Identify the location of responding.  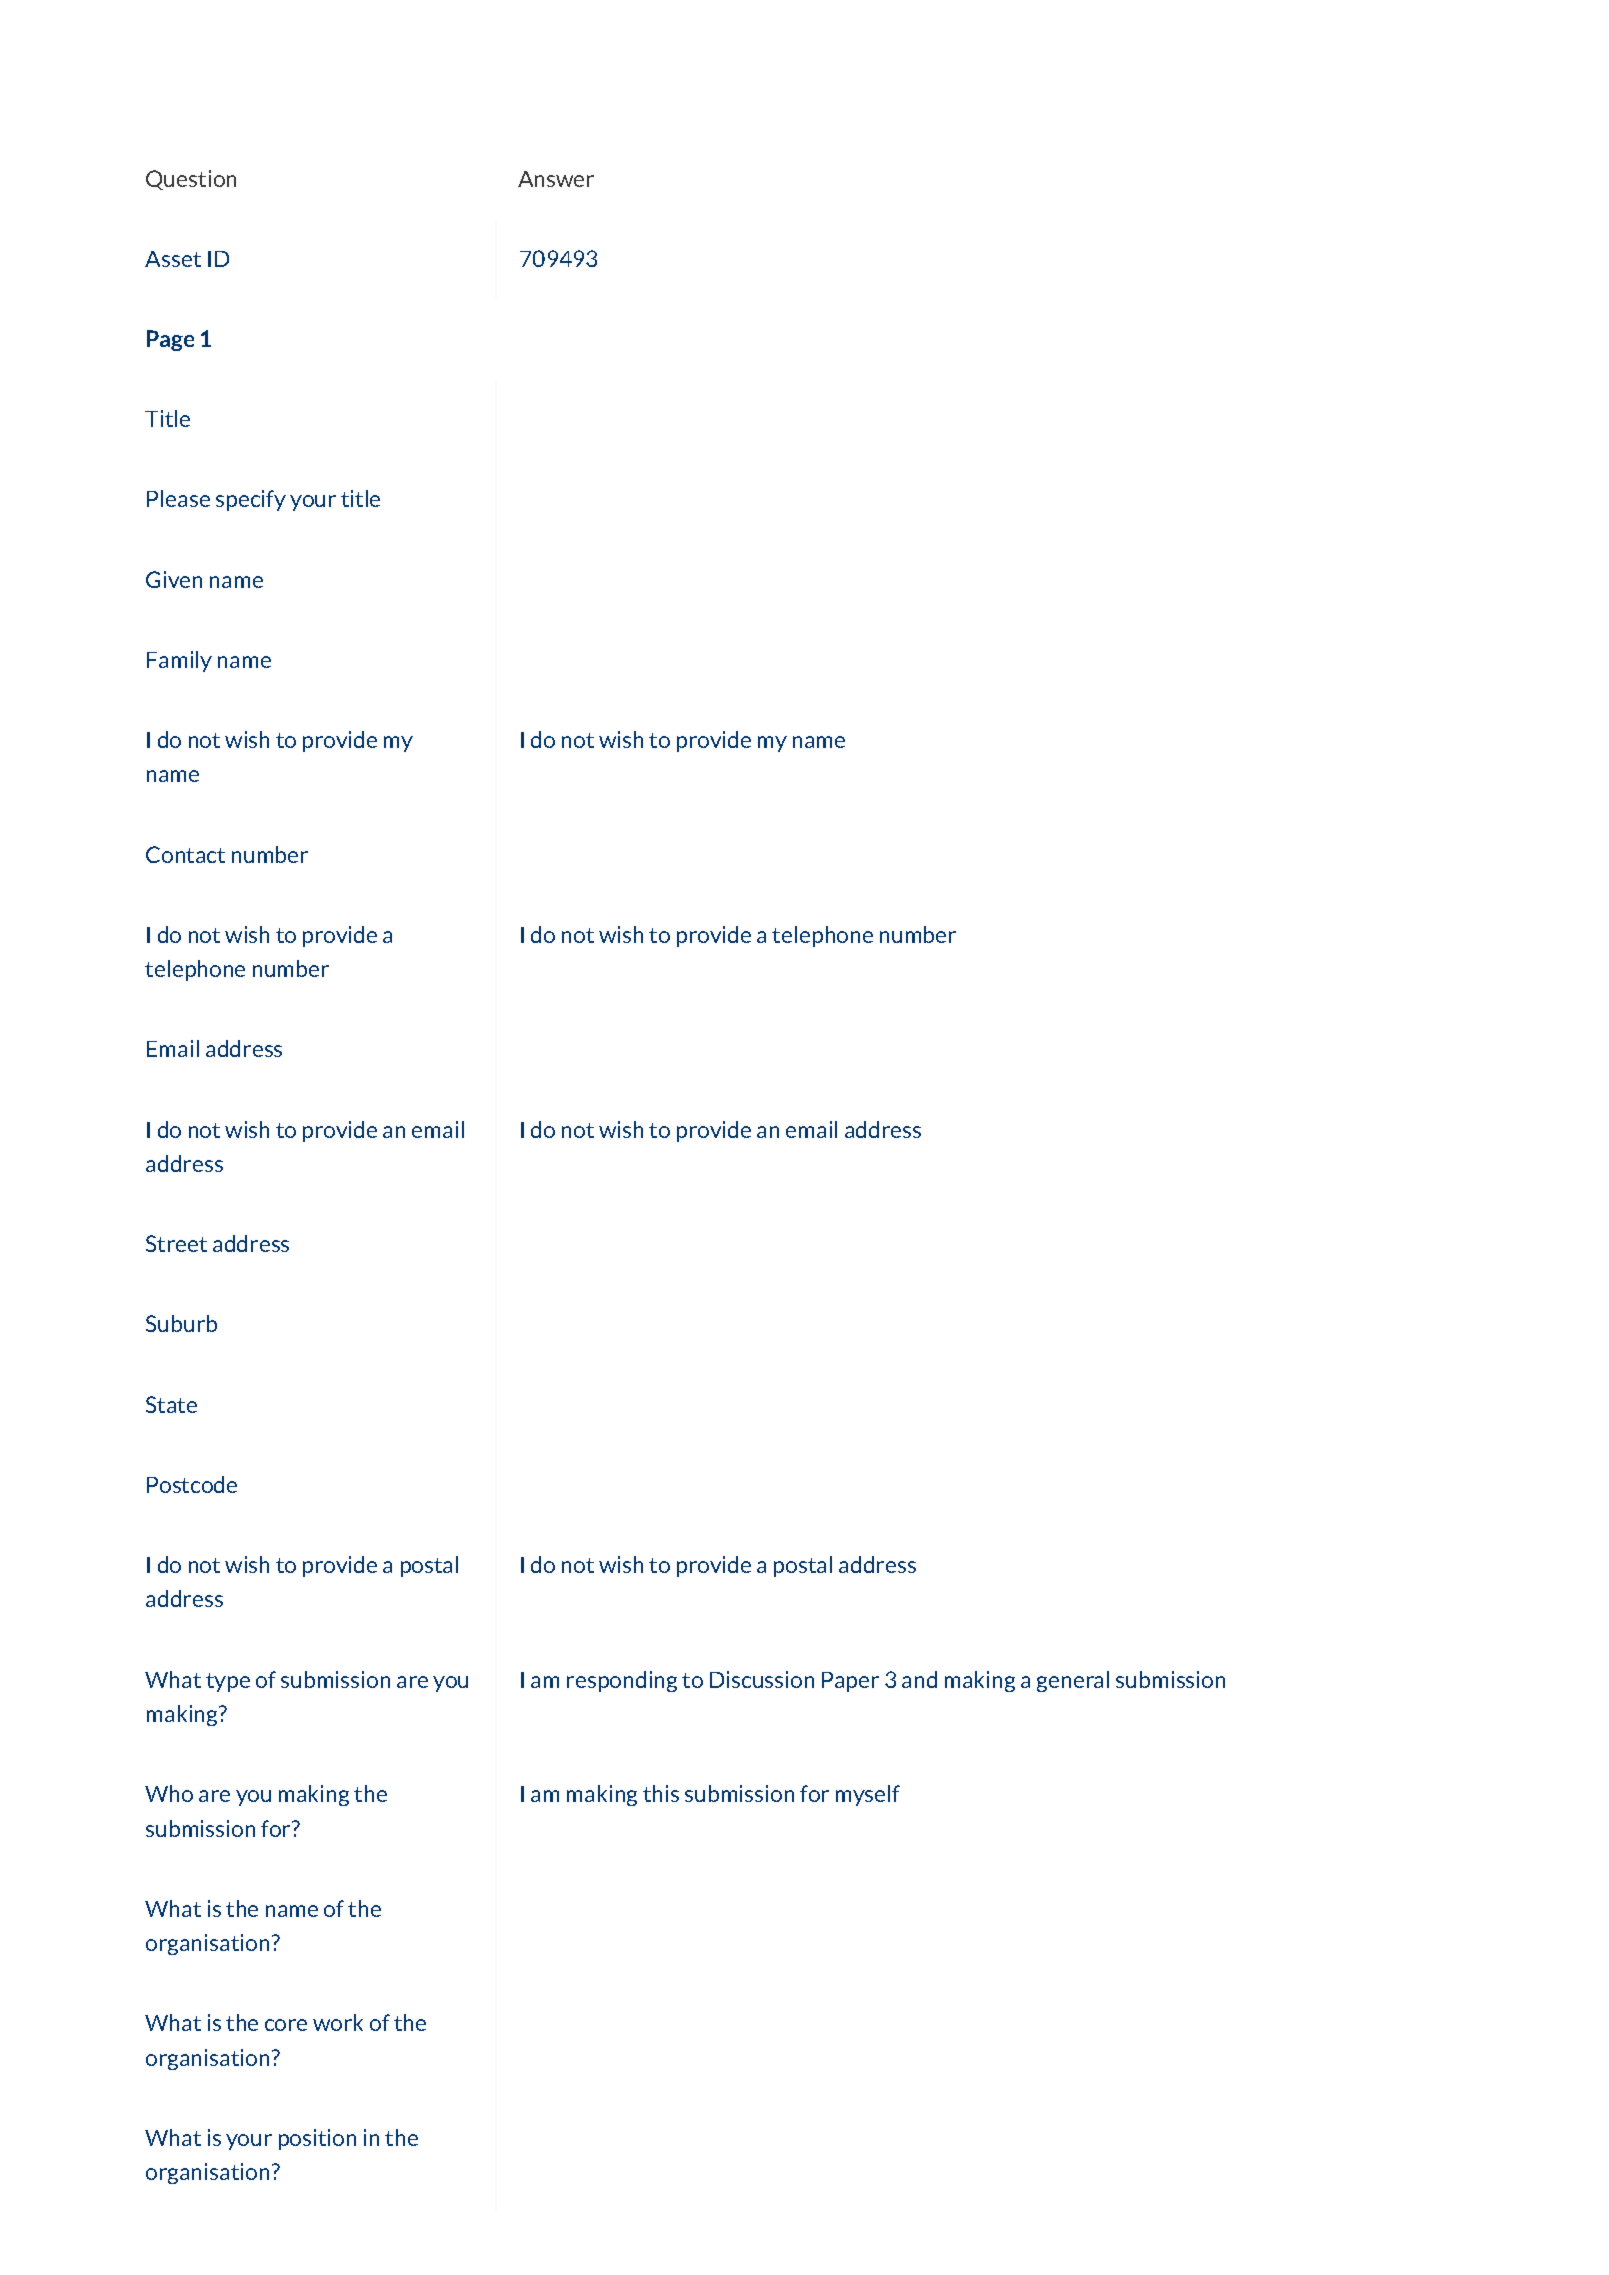
(622, 1681).
